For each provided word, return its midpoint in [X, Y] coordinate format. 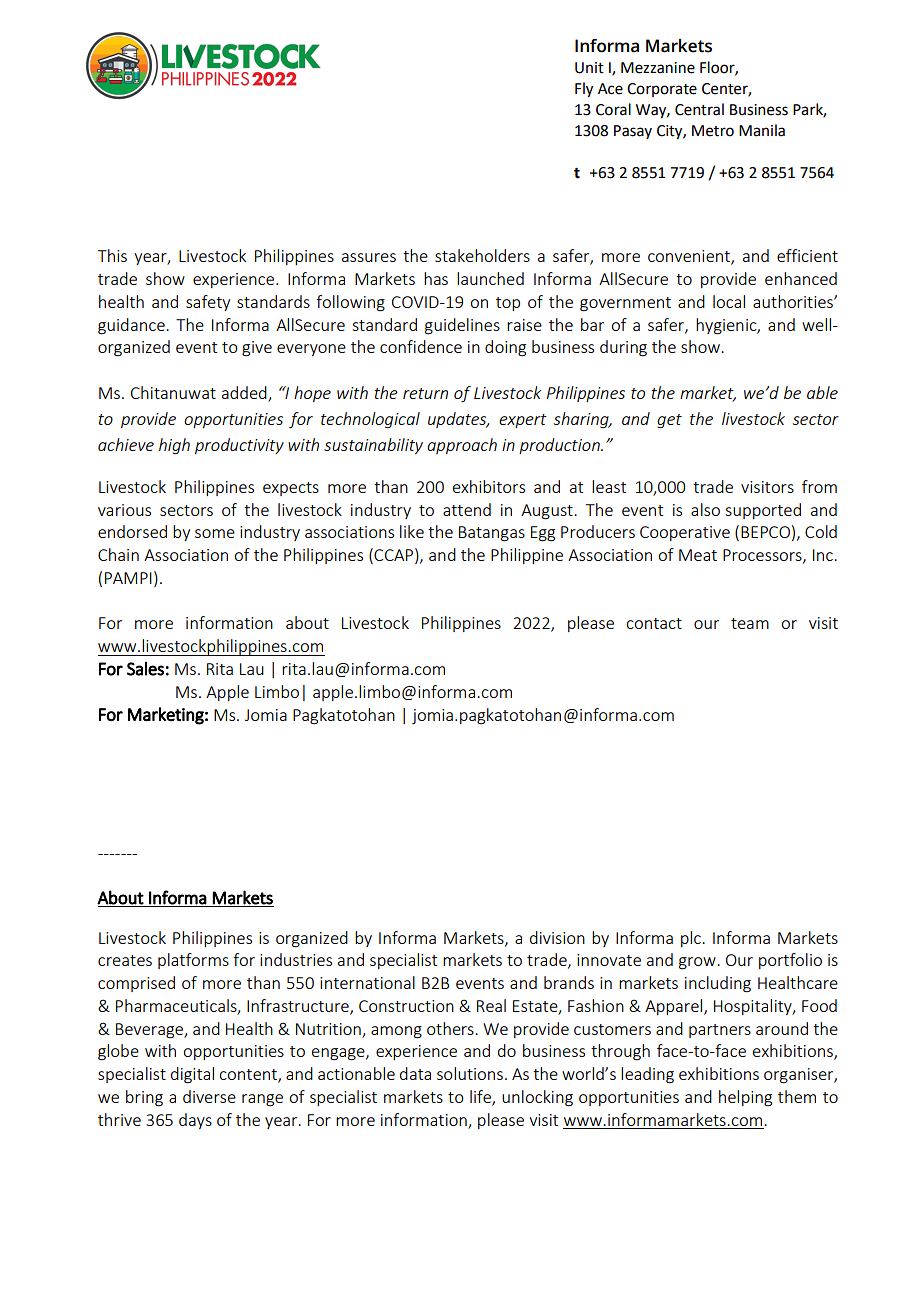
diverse [209, 1096]
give [257, 349]
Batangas [492, 534]
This [112, 255]
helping [745, 1098]
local [729, 301]
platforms [193, 961]
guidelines [462, 326]
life [481, 1098]
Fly [584, 90]
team [750, 623]
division [557, 937]
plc [692, 939]
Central [699, 109]
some [215, 533]
